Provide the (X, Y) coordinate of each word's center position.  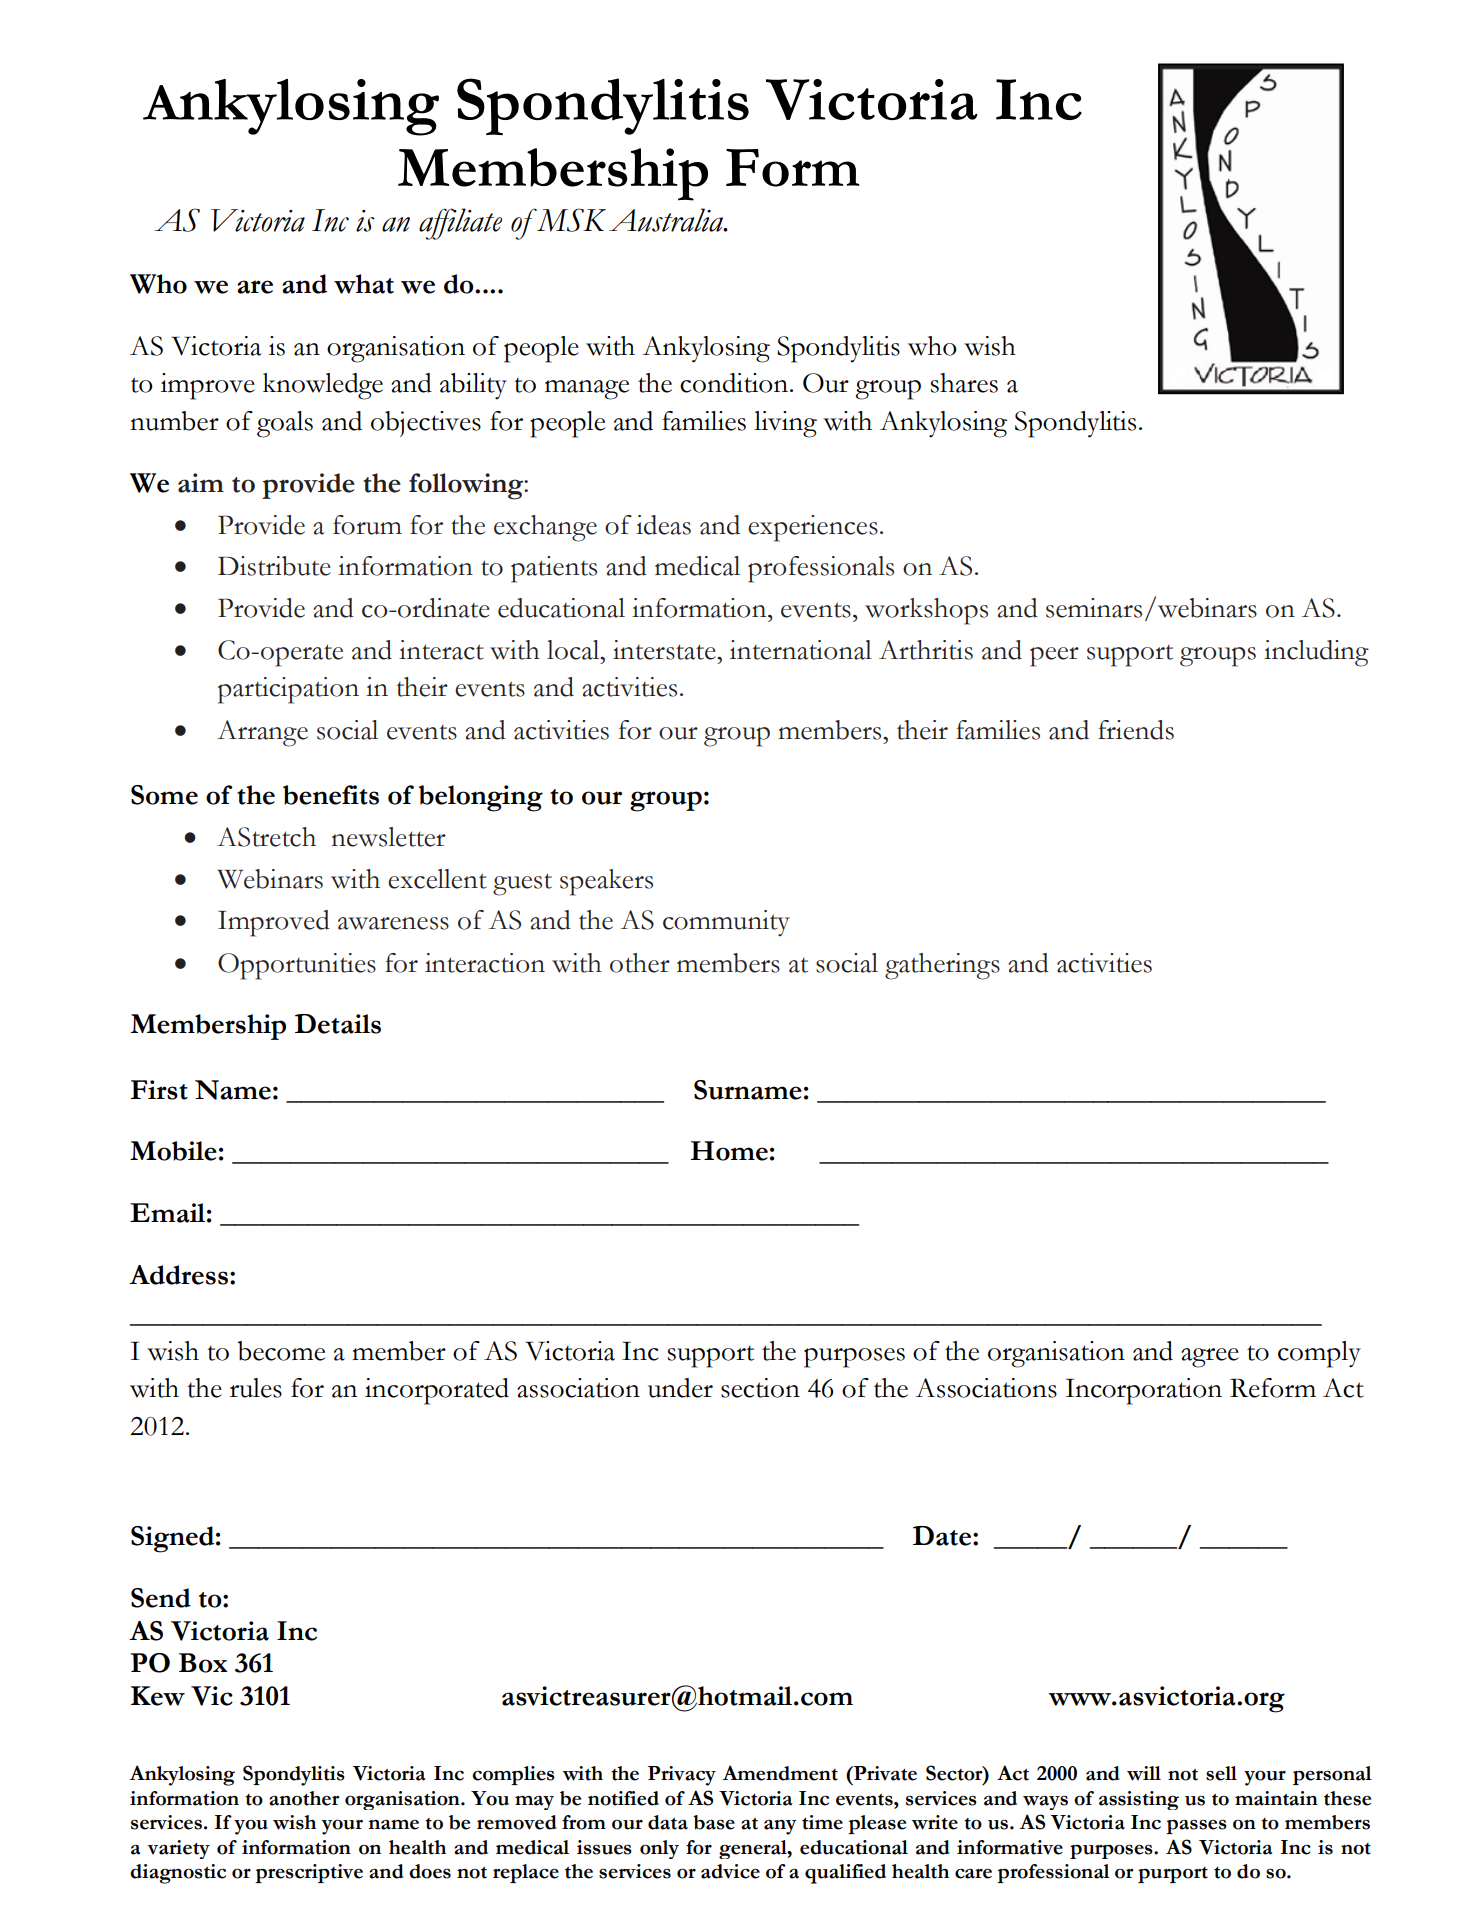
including (1316, 653)
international (801, 650)
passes (1196, 1826)
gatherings (942, 966)
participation (288, 690)
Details (338, 1024)
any (780, 1827)
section (760, 1388)
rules (256, 1388)
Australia (667, 220)
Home (729, 1151)
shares (964, 383)
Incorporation (1144, 1391)
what (364, 284)
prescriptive (309, 1873)
